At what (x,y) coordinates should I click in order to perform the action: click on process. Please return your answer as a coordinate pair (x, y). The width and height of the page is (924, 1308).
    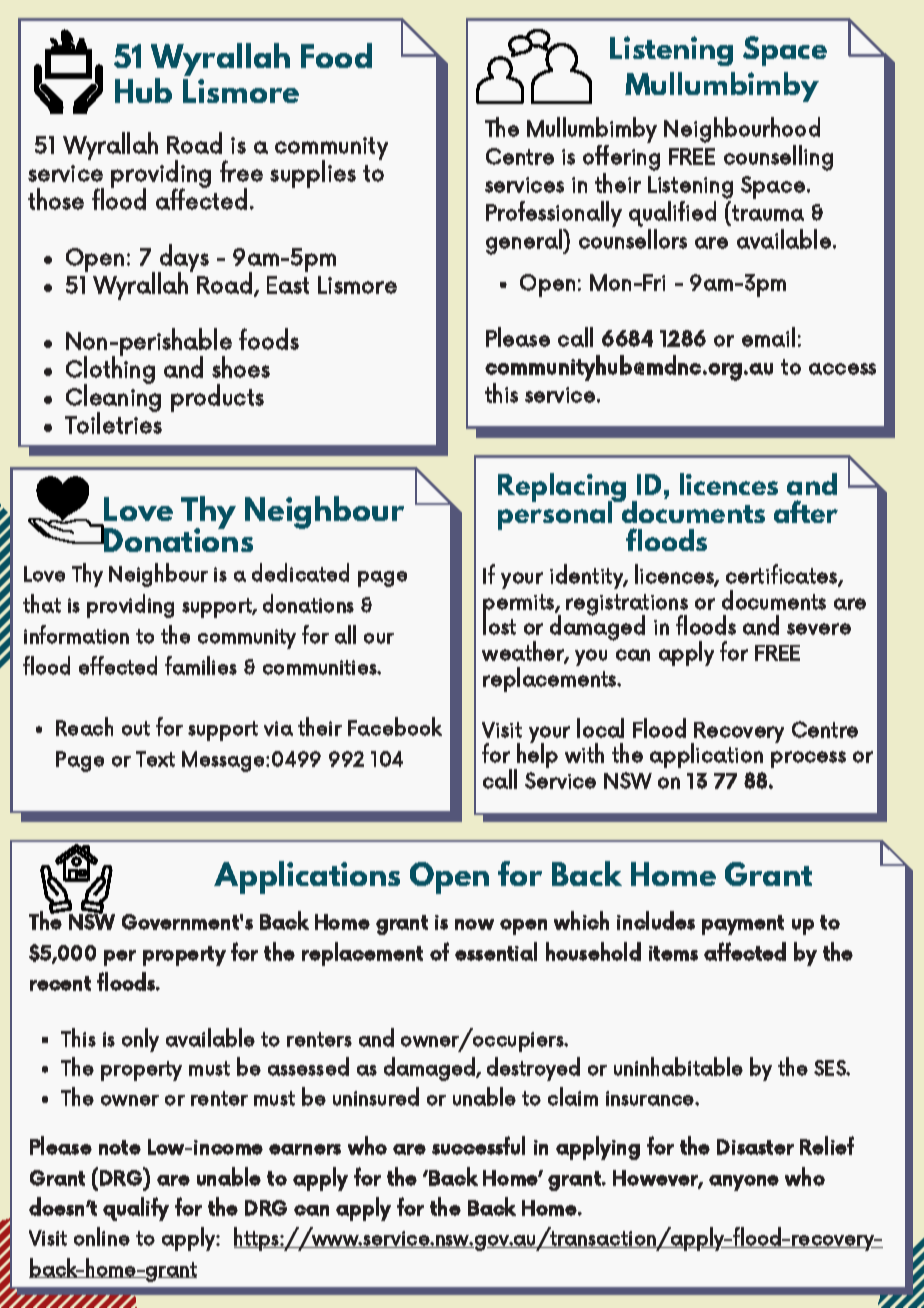
    Looking at the image, I should click on (808, 759).
